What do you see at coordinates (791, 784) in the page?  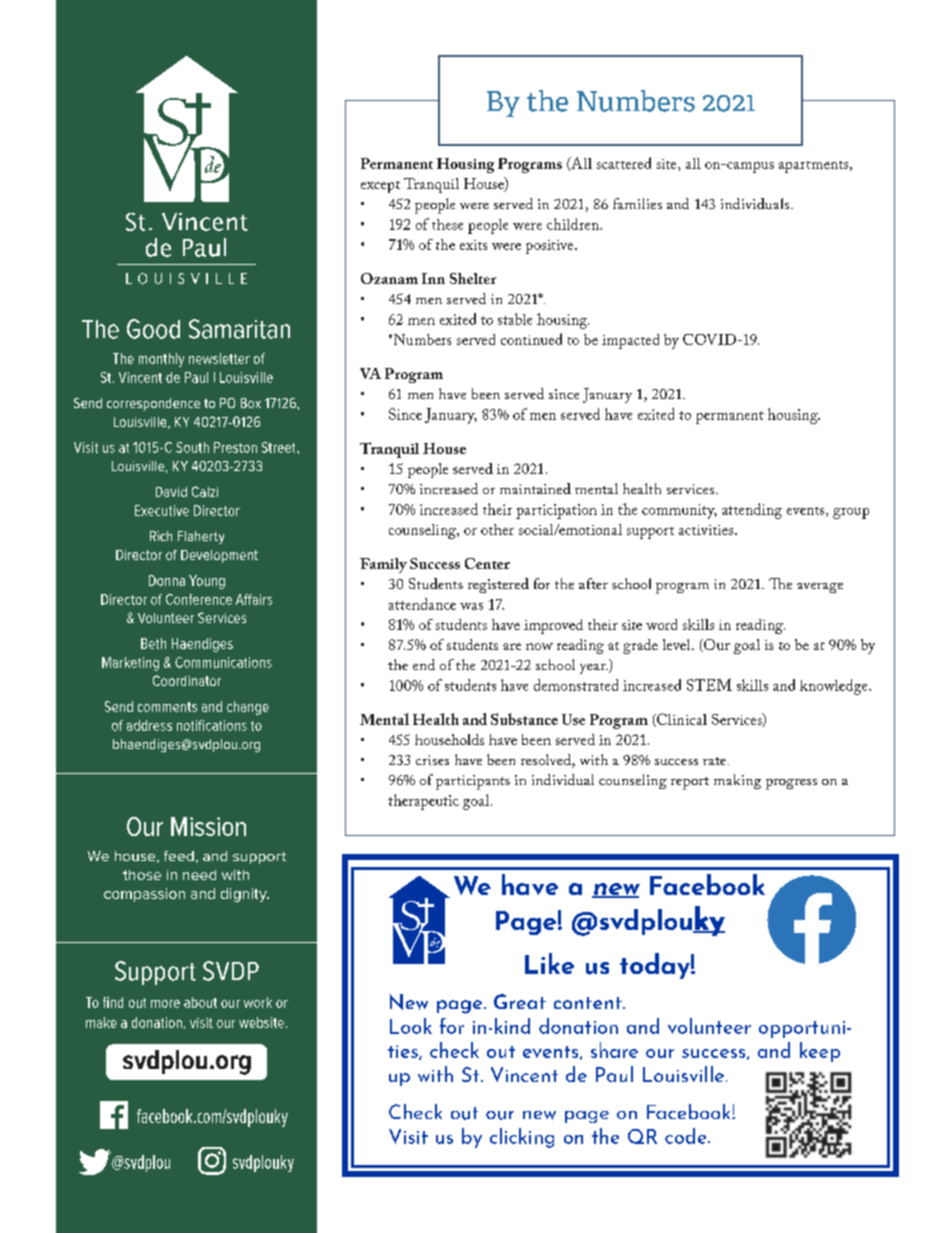 I see `progress` at bounding box center [791, 784].
